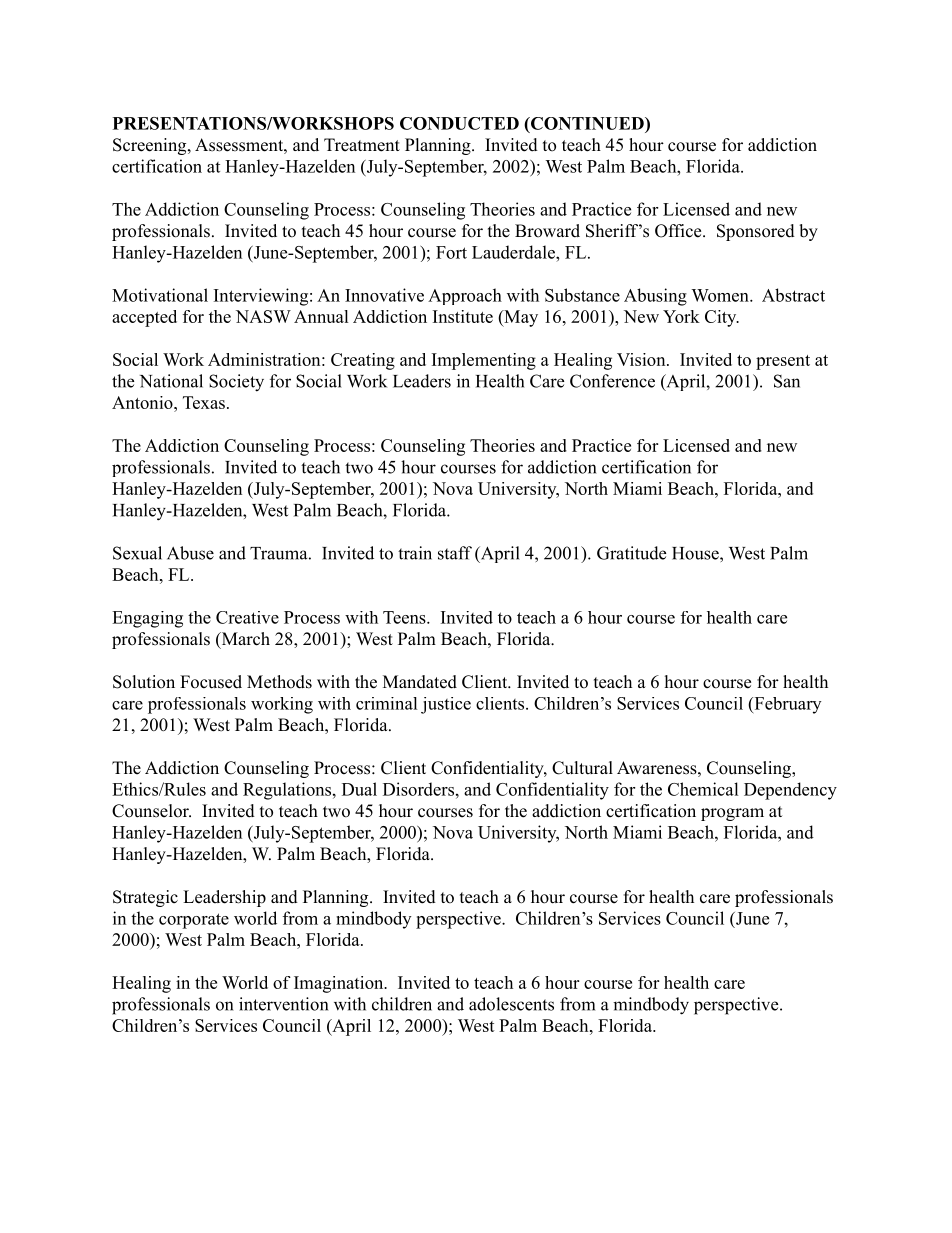 This page has height=1233, width=952. Describe the element at coordinates (696, 553) in the page. I see `House` at that location.
